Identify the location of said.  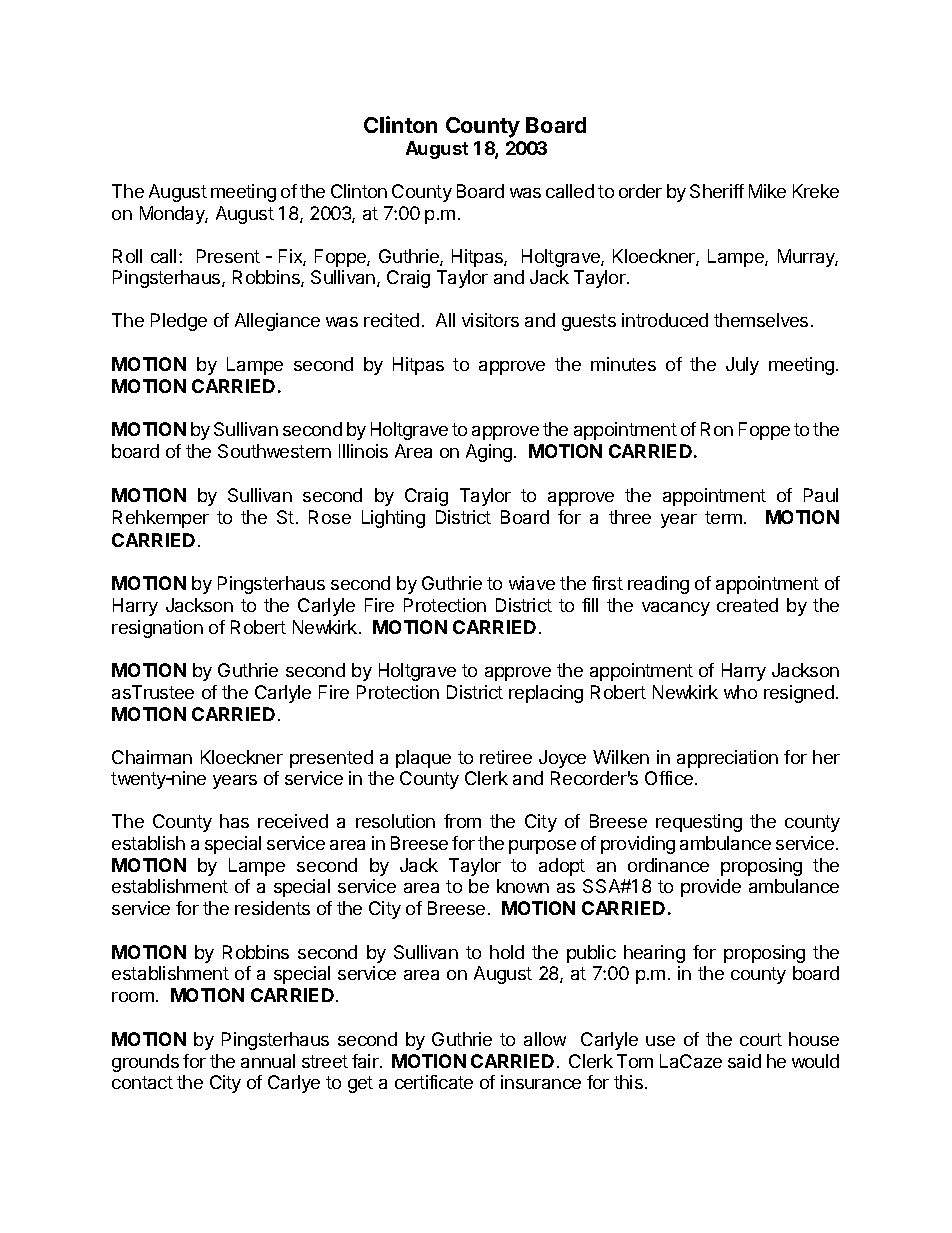
(744, 1061).
